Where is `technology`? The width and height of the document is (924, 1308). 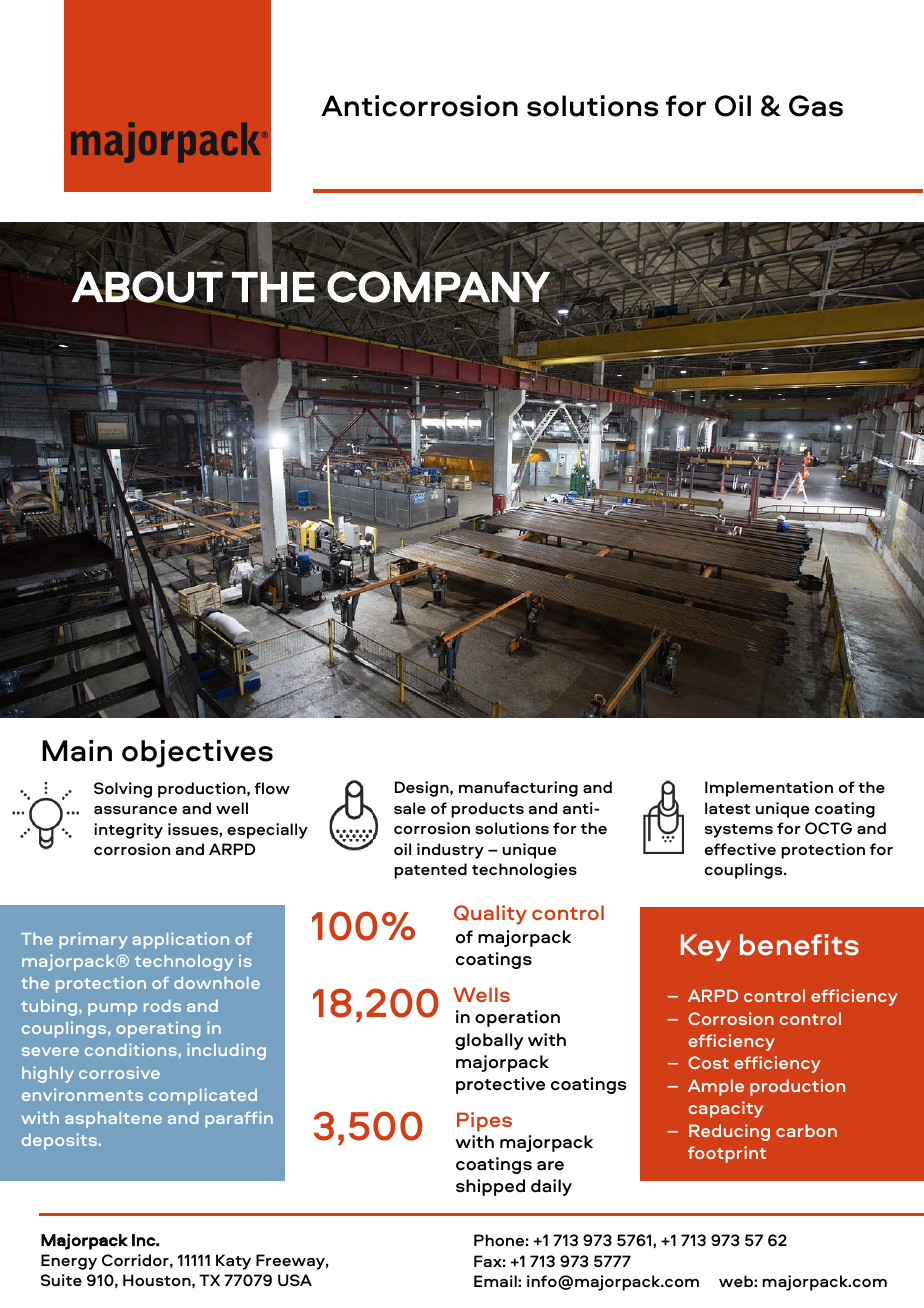
technology is located at coordinates (184, 963).
